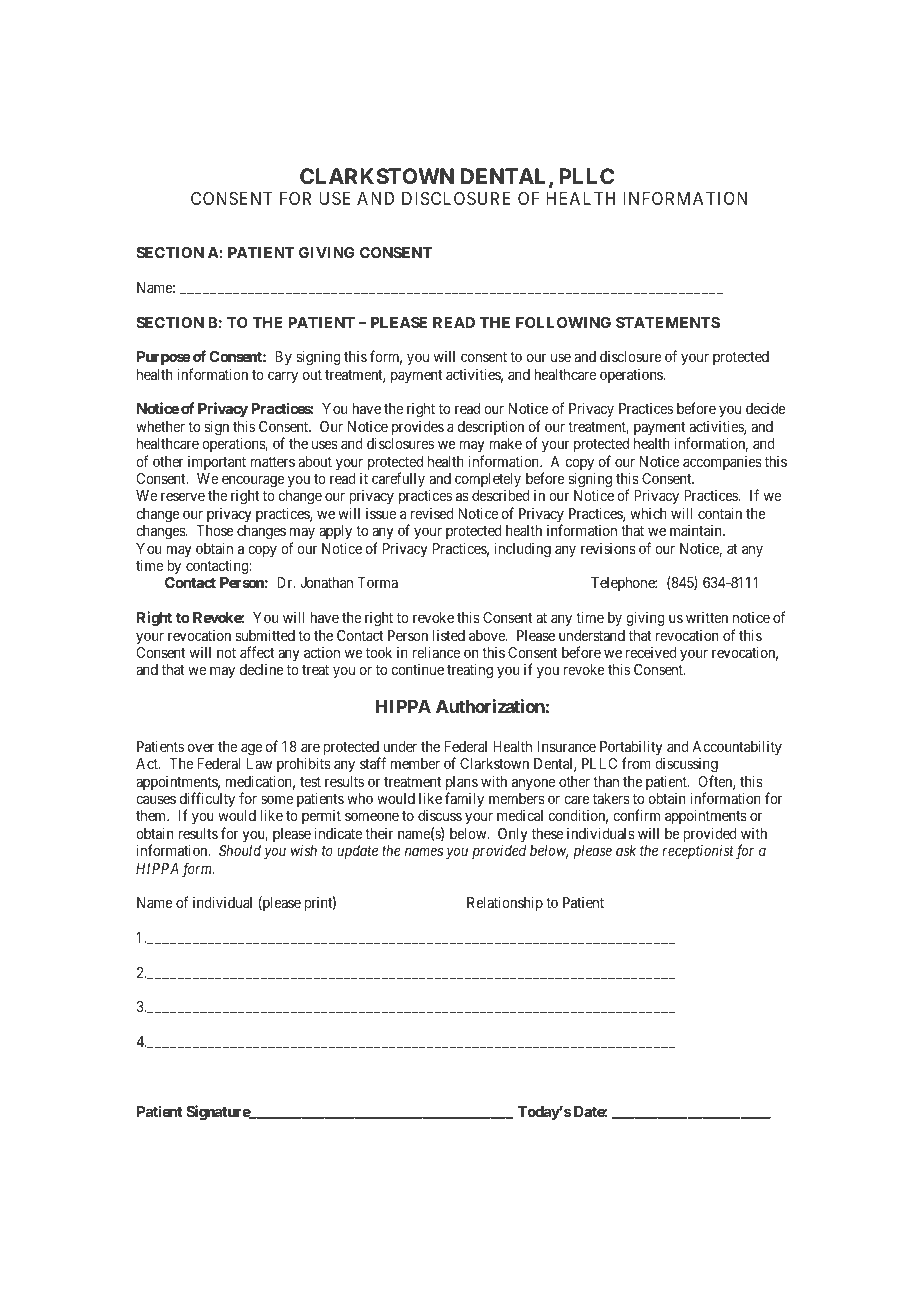 This image has height=1308, width=924. What do you see at coordinates (563, 322) in the image?
I see `FOLLOWING` at bounding box center [563, 322].
